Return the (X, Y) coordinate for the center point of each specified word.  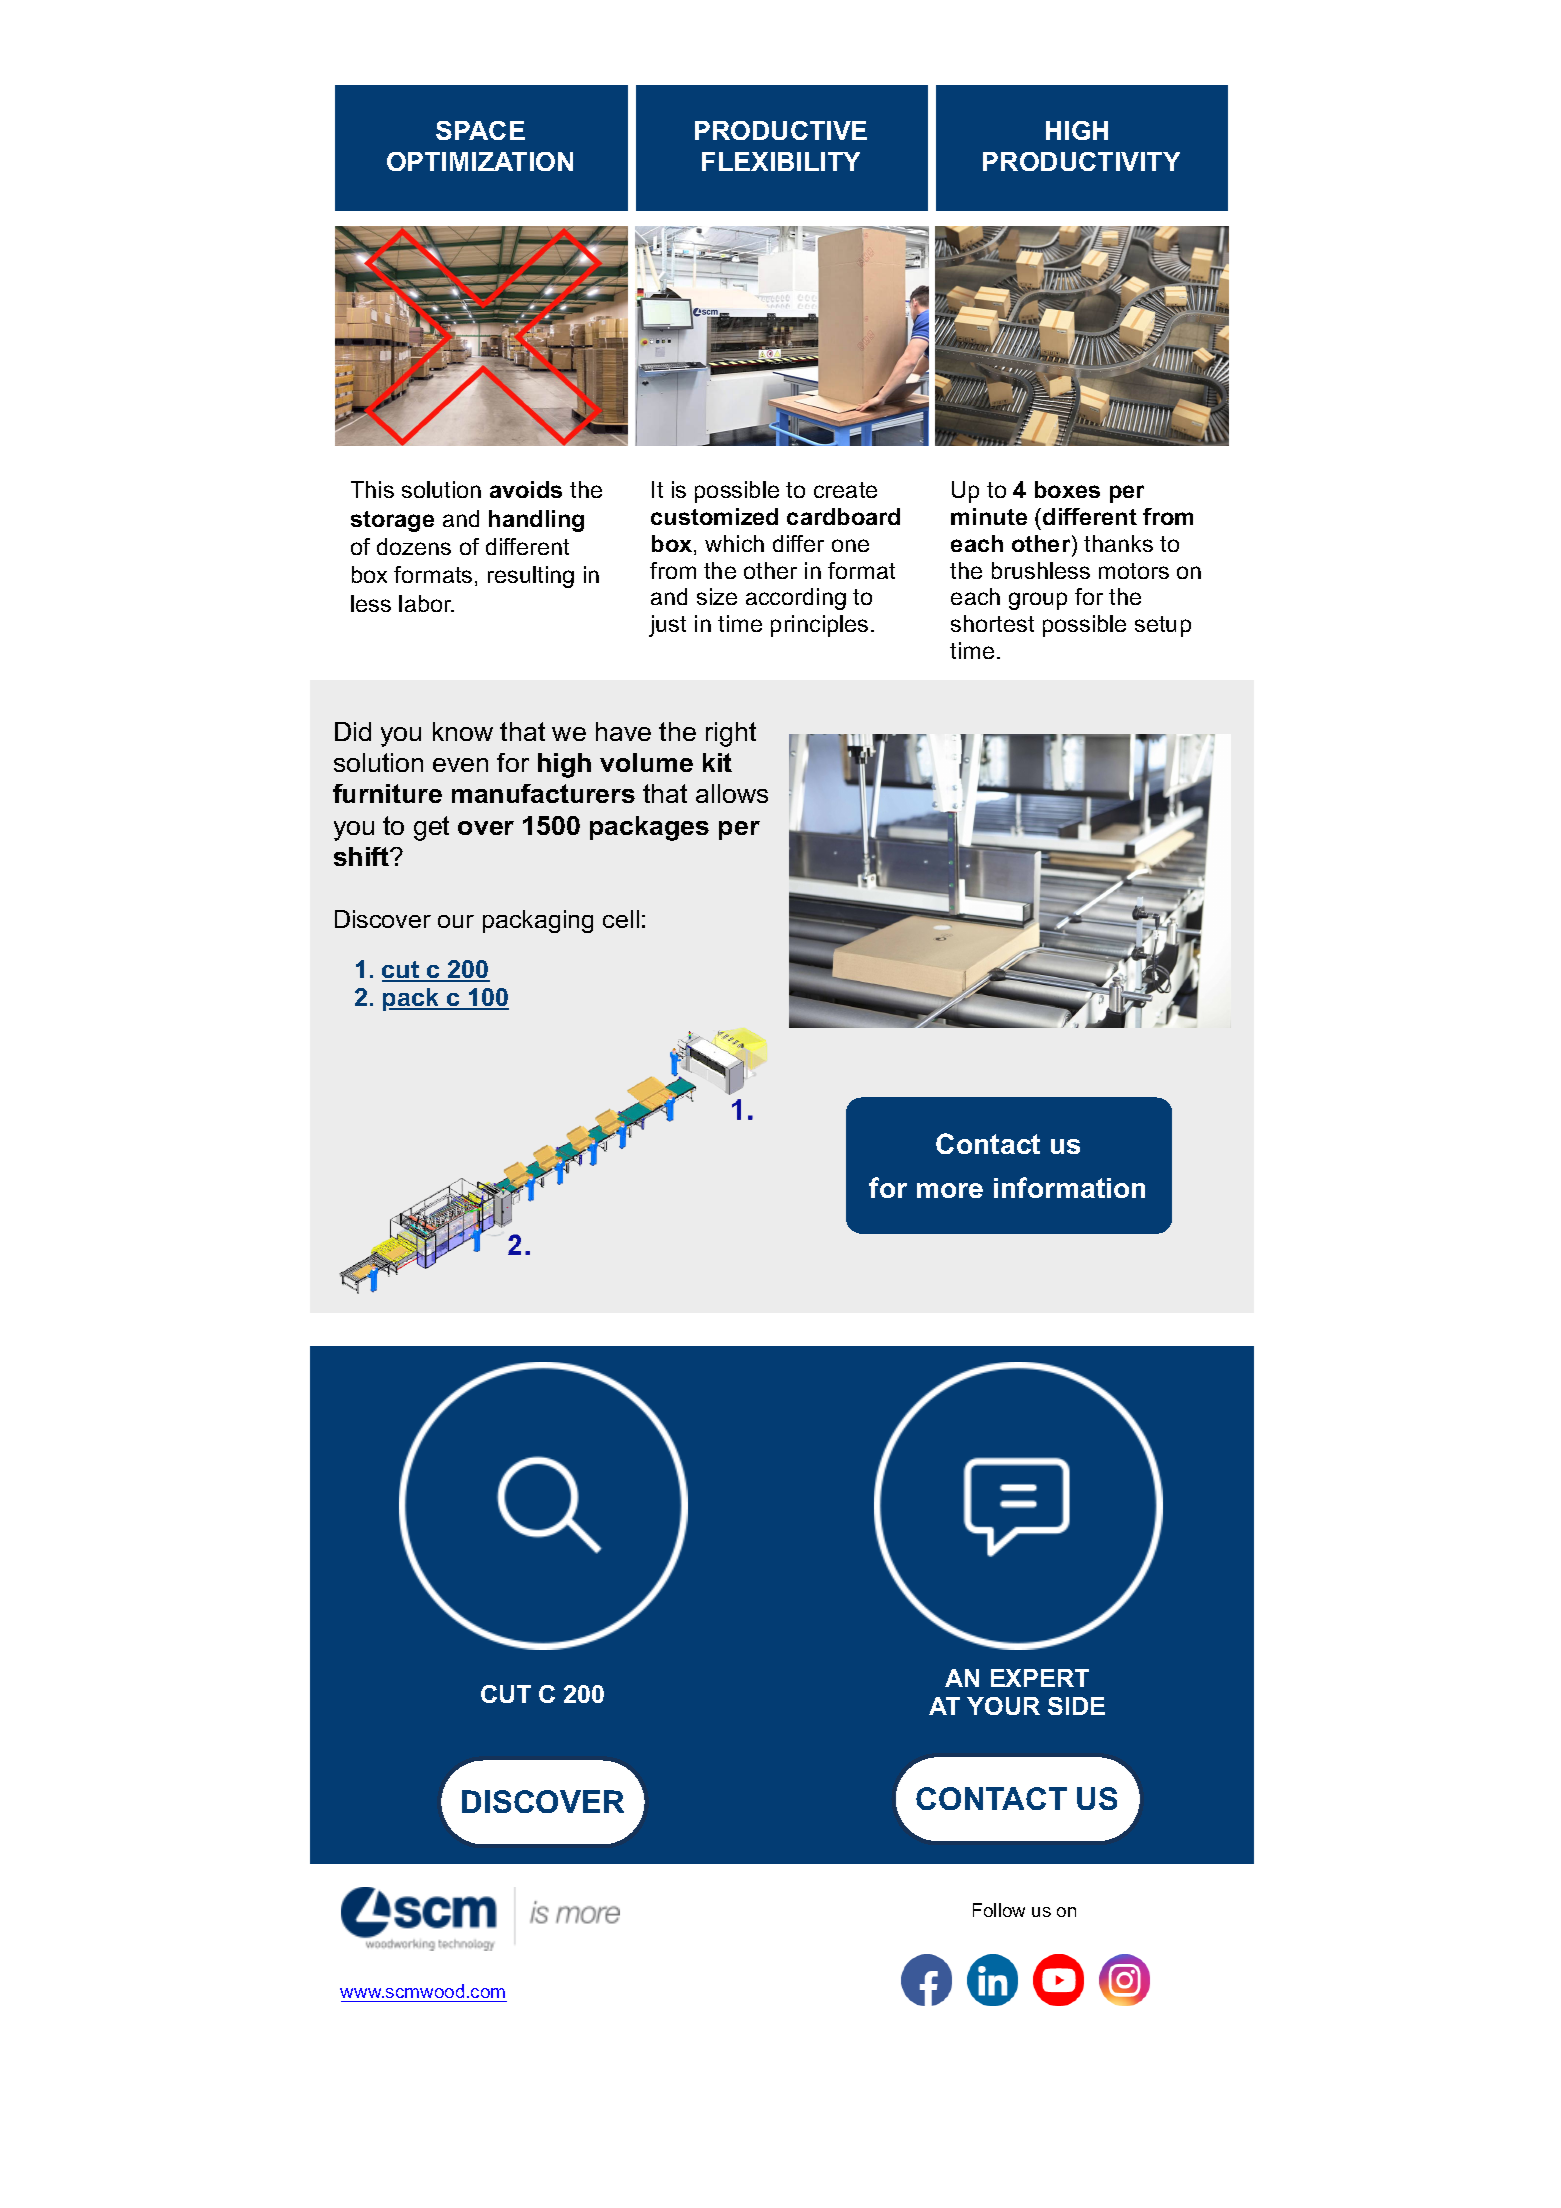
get (431, 828)
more (950, 1190)
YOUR (1003, 1706)
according (796, 599)
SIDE (1076, 1706)
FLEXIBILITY (781, 161)
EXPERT (1040, 1678)
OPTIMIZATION (480, 161)
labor (426, 603)
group (1038, 601)
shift (363, 856)
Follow (999, 1910)
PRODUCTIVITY (1081, 161)
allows (732, 793)
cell (621, 919)
